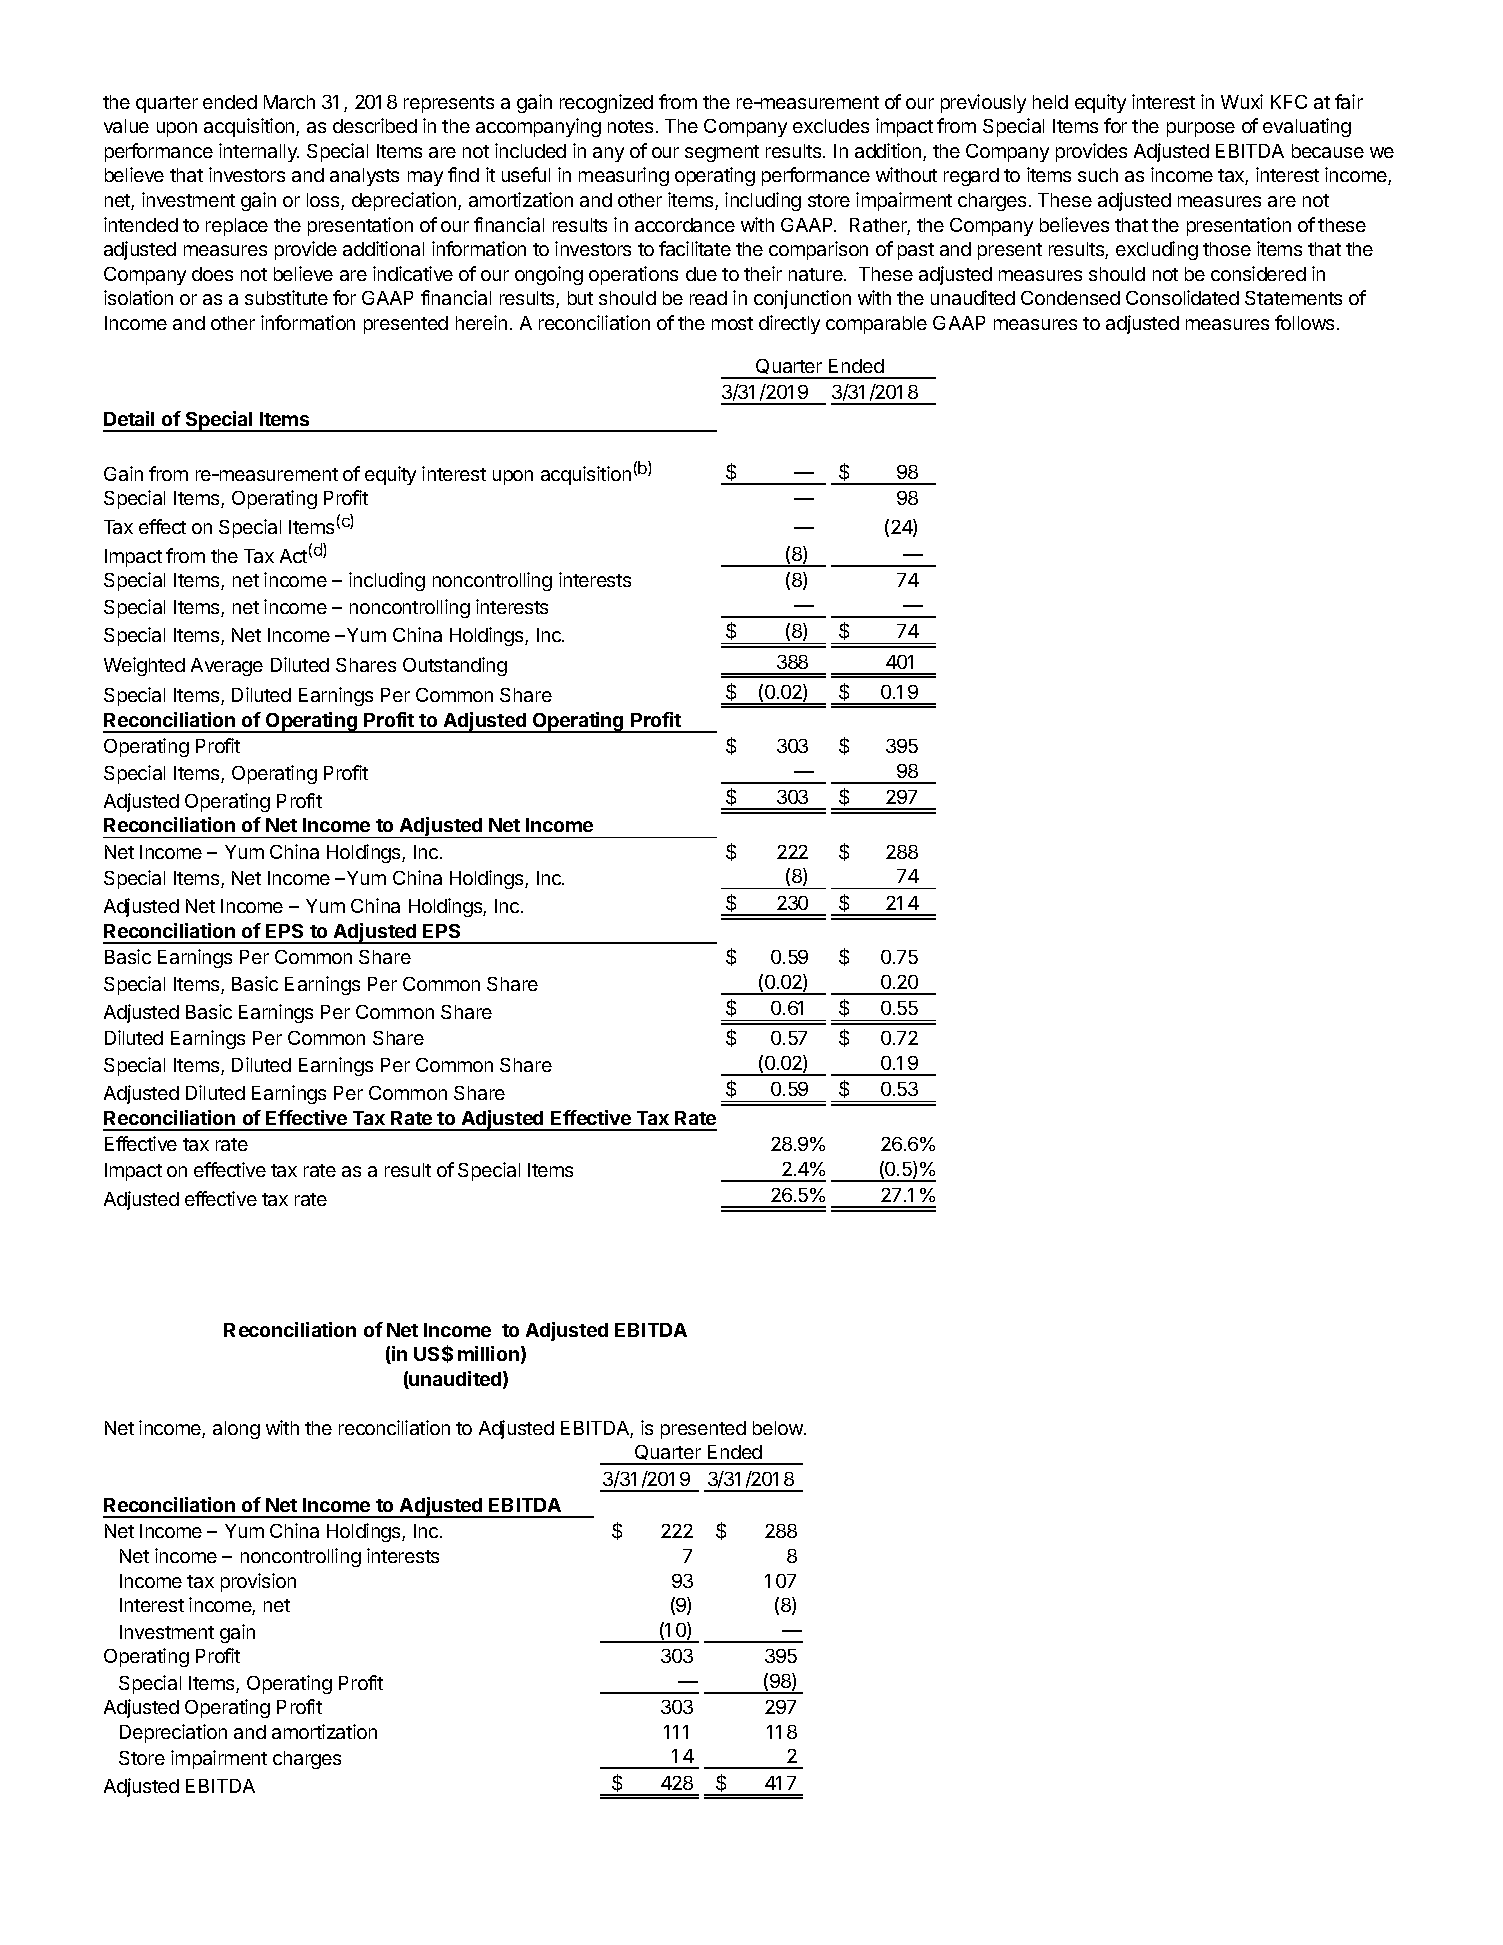  I want to click on segment, so click(722, 153).
